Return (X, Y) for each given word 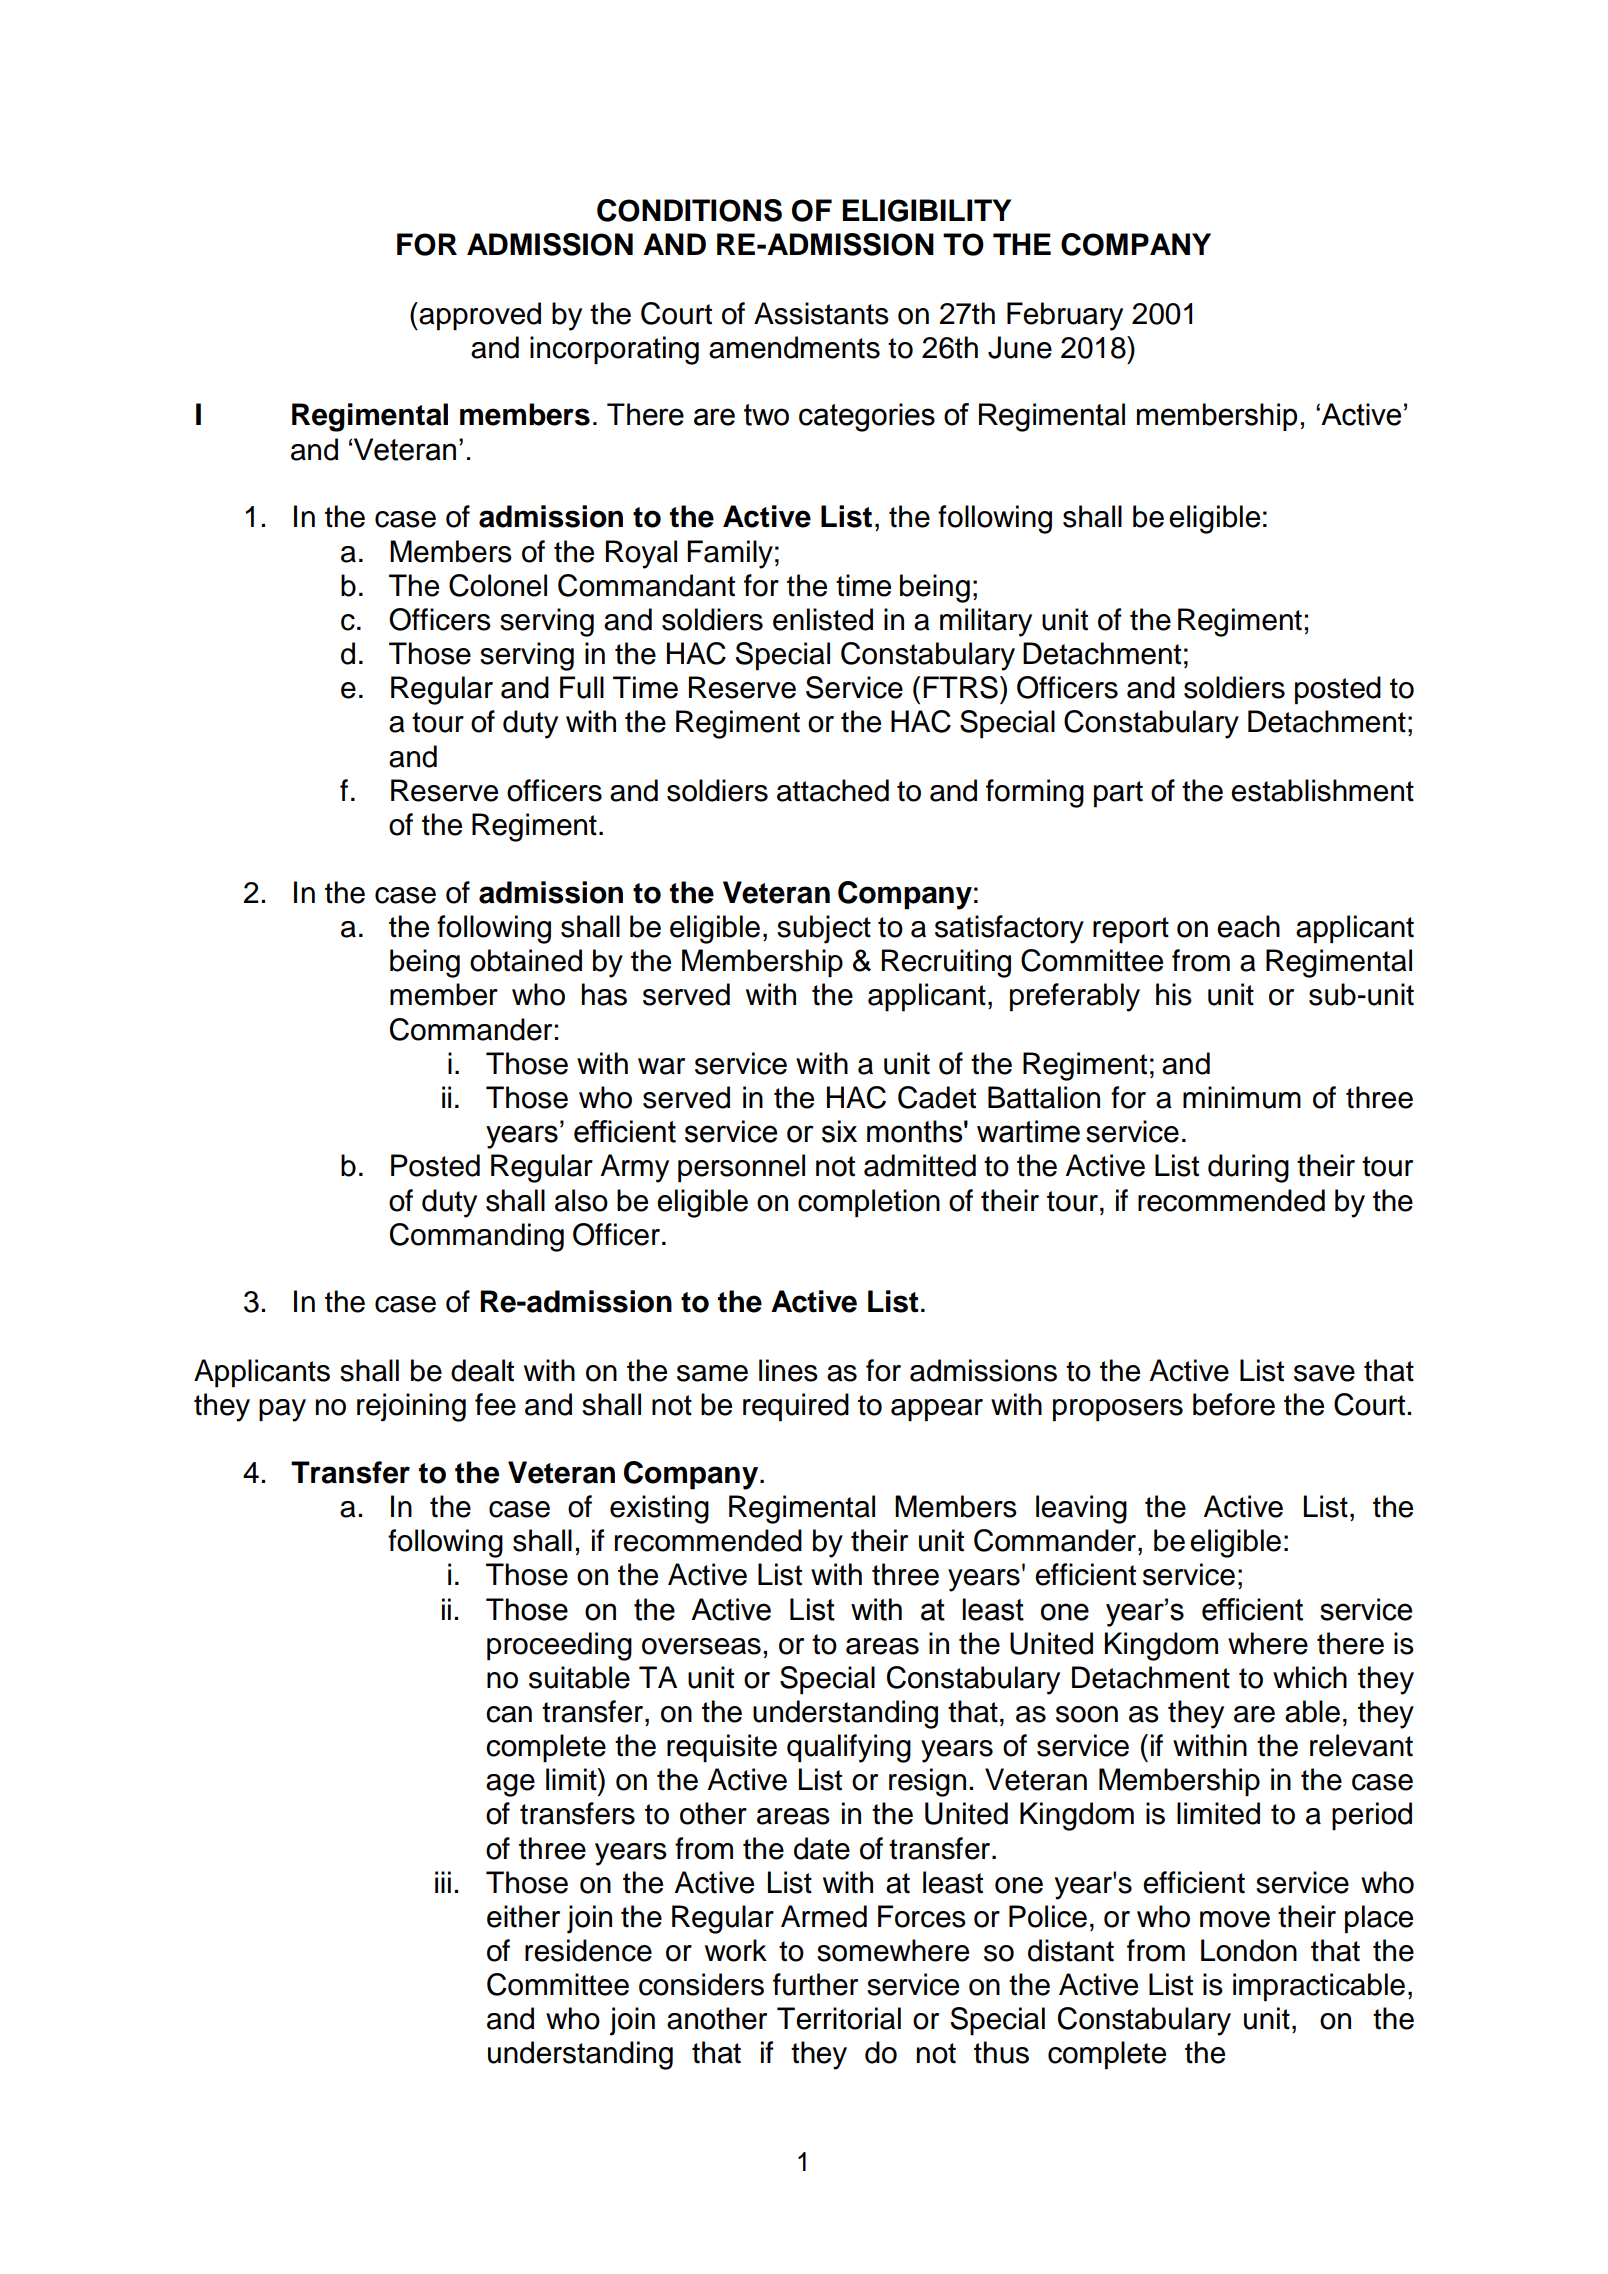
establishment (1322, 790)
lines (788, 1370)
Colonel (498, 585)
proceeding (559, 1646)
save (1324, 1373)
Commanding (477, 1237)
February (1065, 316)
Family (730, 554)
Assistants (821, 313)
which (1310, 1677)
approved (480, 316)
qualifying (849, 1748)
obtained (526, 960)
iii (443, 1882)
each (1248, 926)
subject (824, 929)
